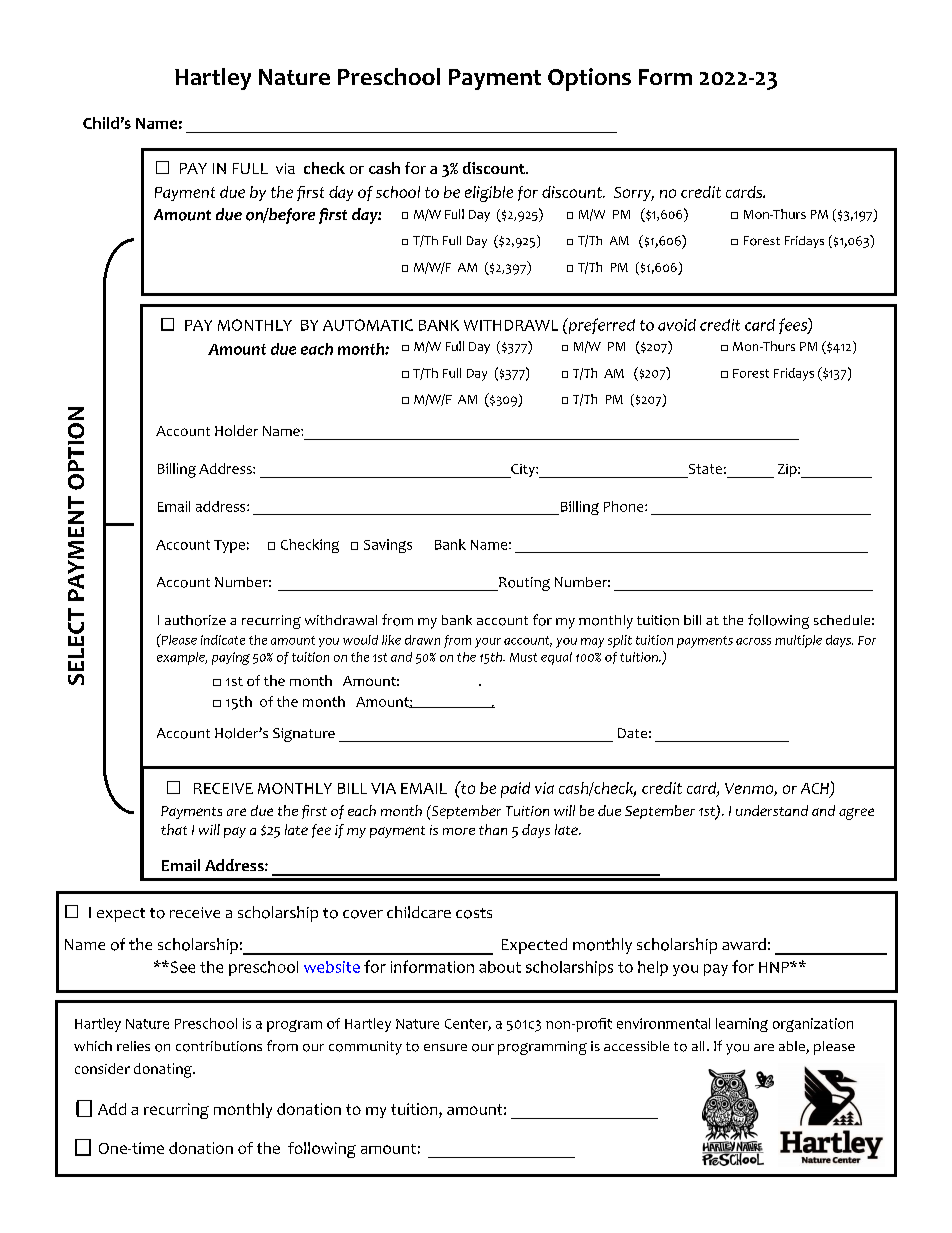 The width and height of the document is (952, 1233). I want to click on paying, so click(231, 658).
